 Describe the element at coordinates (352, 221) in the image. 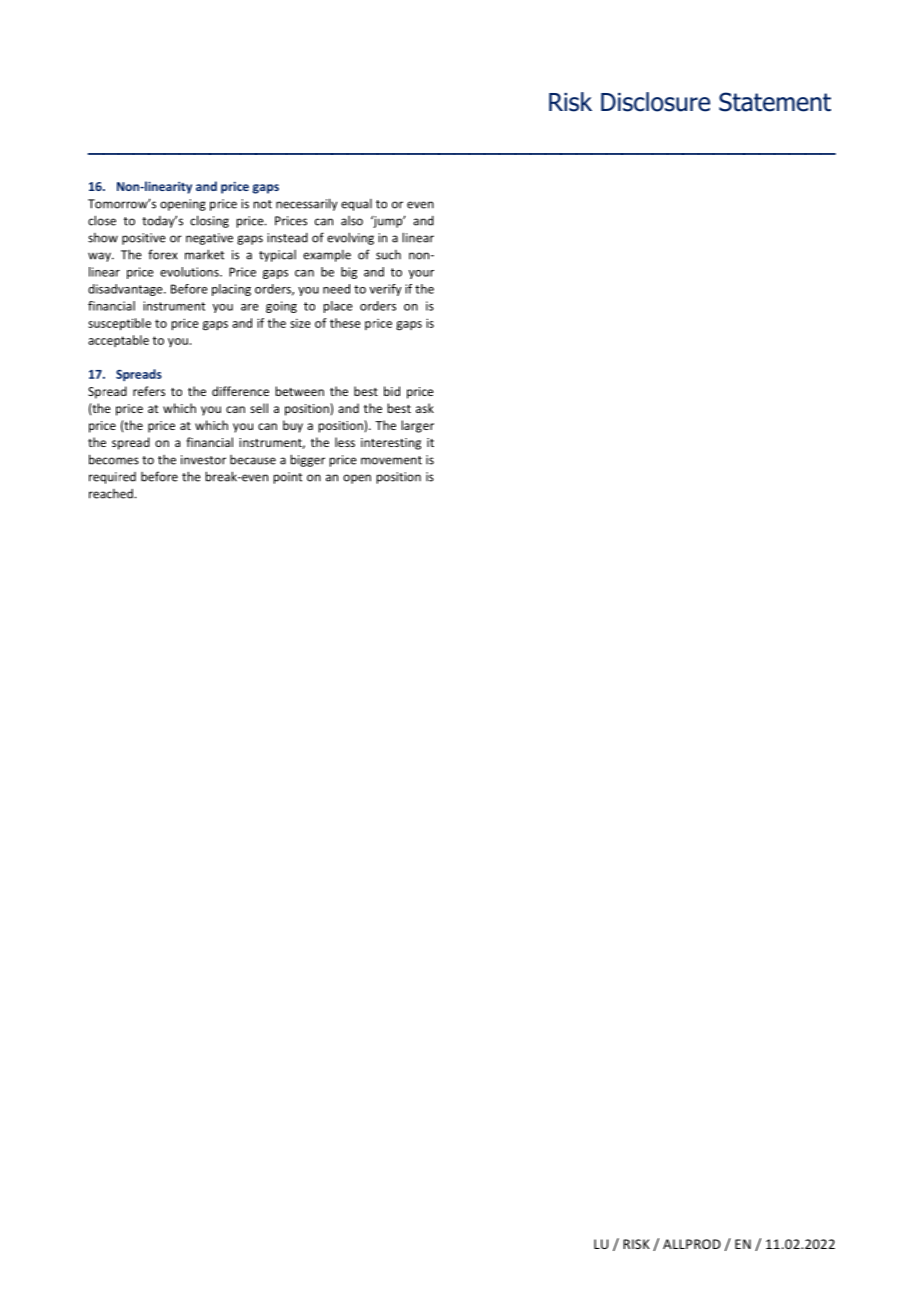

I see `also` at that location.
